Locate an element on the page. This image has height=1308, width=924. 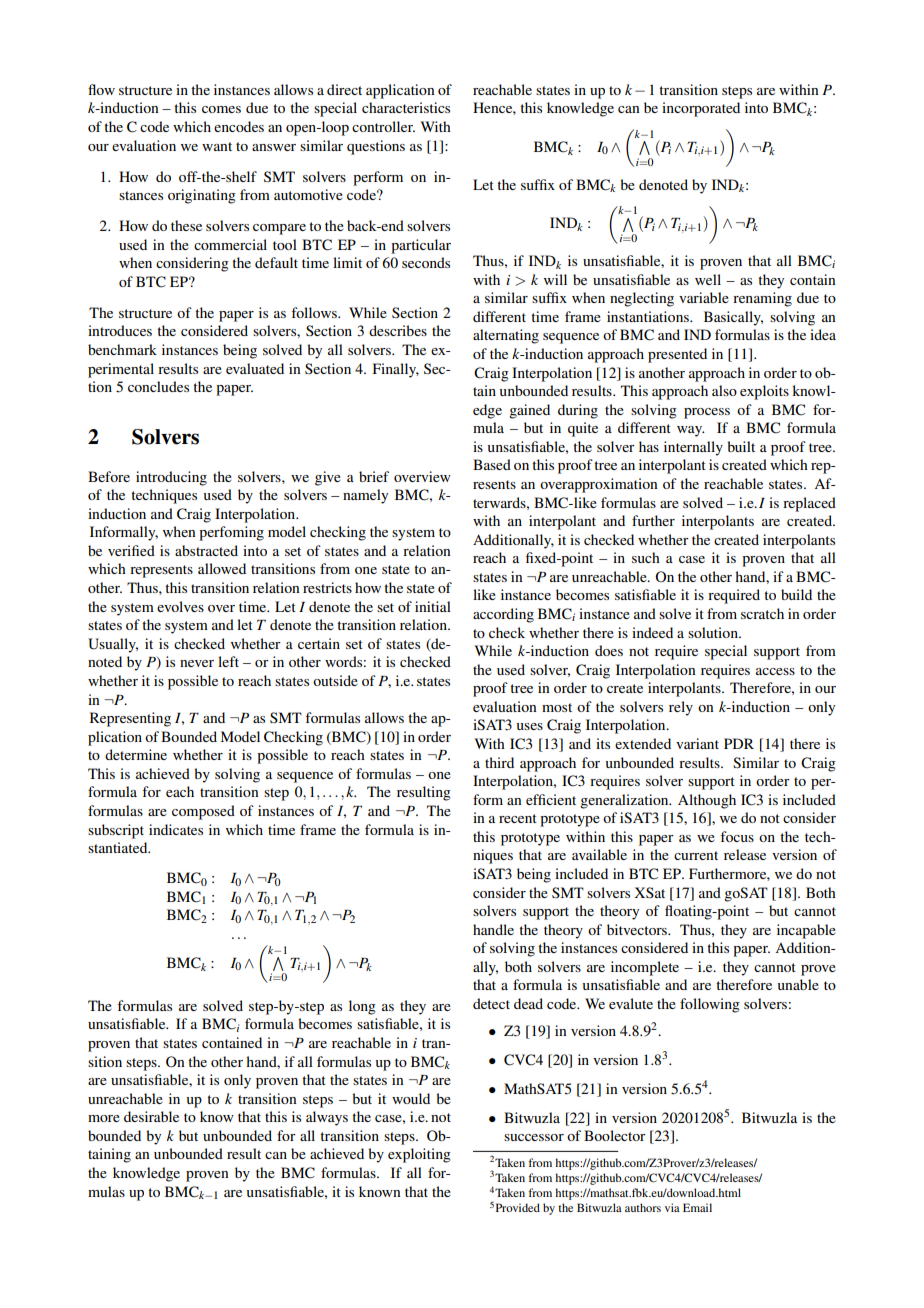
Email is located at coordinates (697, 1207).
